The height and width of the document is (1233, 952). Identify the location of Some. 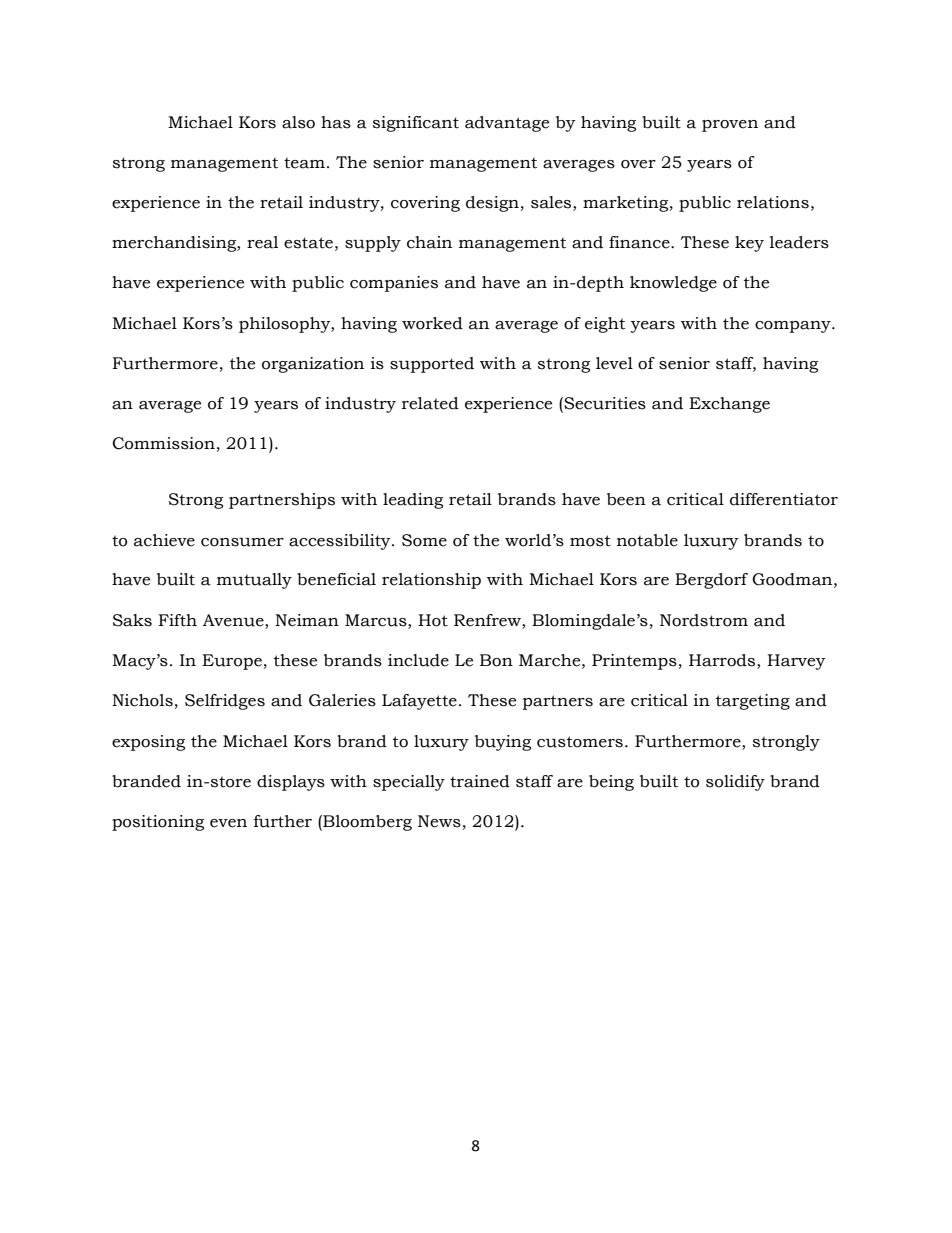
(424, 540).
